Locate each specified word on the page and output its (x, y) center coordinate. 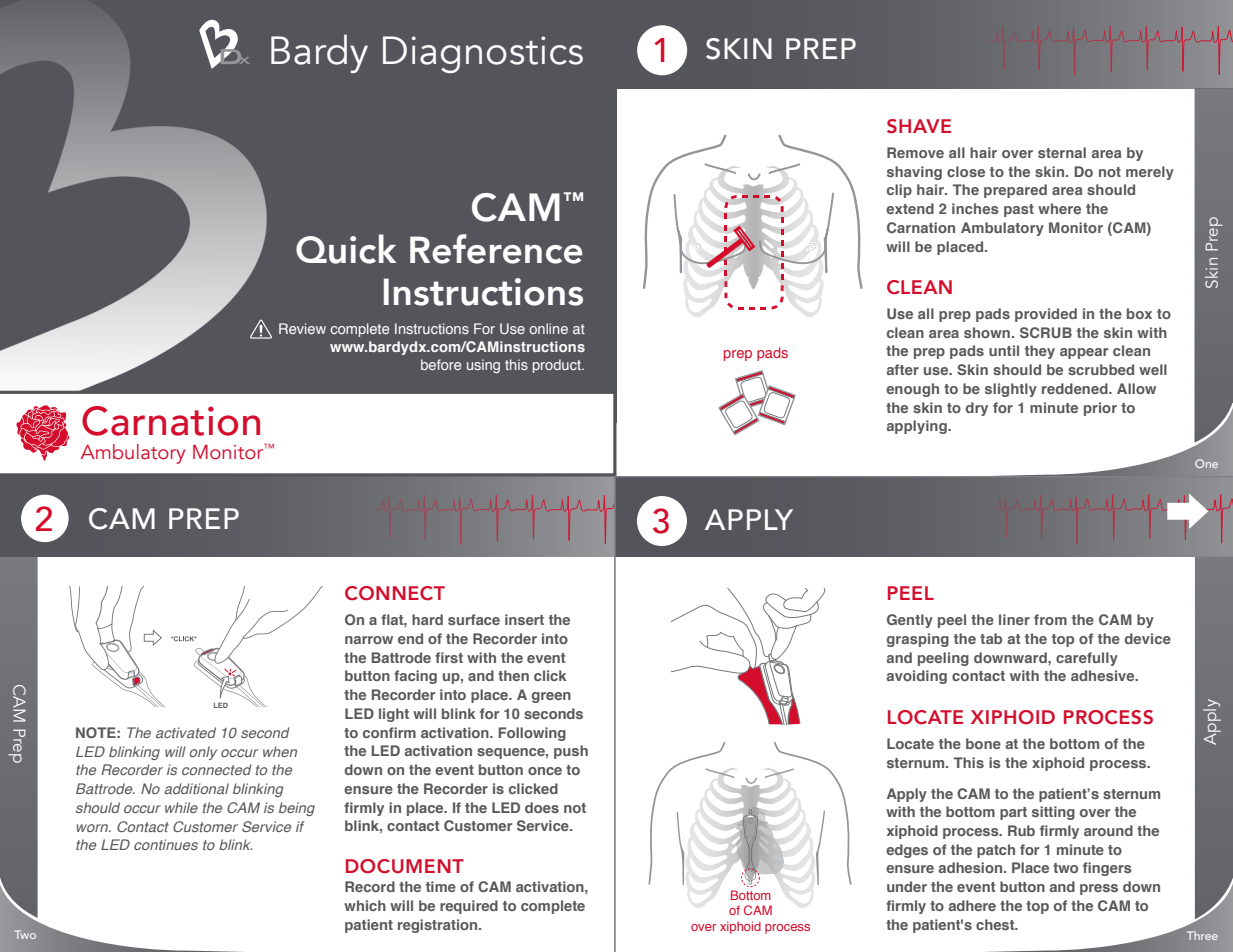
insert (524, 619)
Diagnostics (483, 54)
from (1050, 619)
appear (1084, 353)
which (365, 905)
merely (1150, 173)
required (469, 907)
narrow (369, 640)
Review (302, 328)
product (558, 366)
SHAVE (919, 126)
